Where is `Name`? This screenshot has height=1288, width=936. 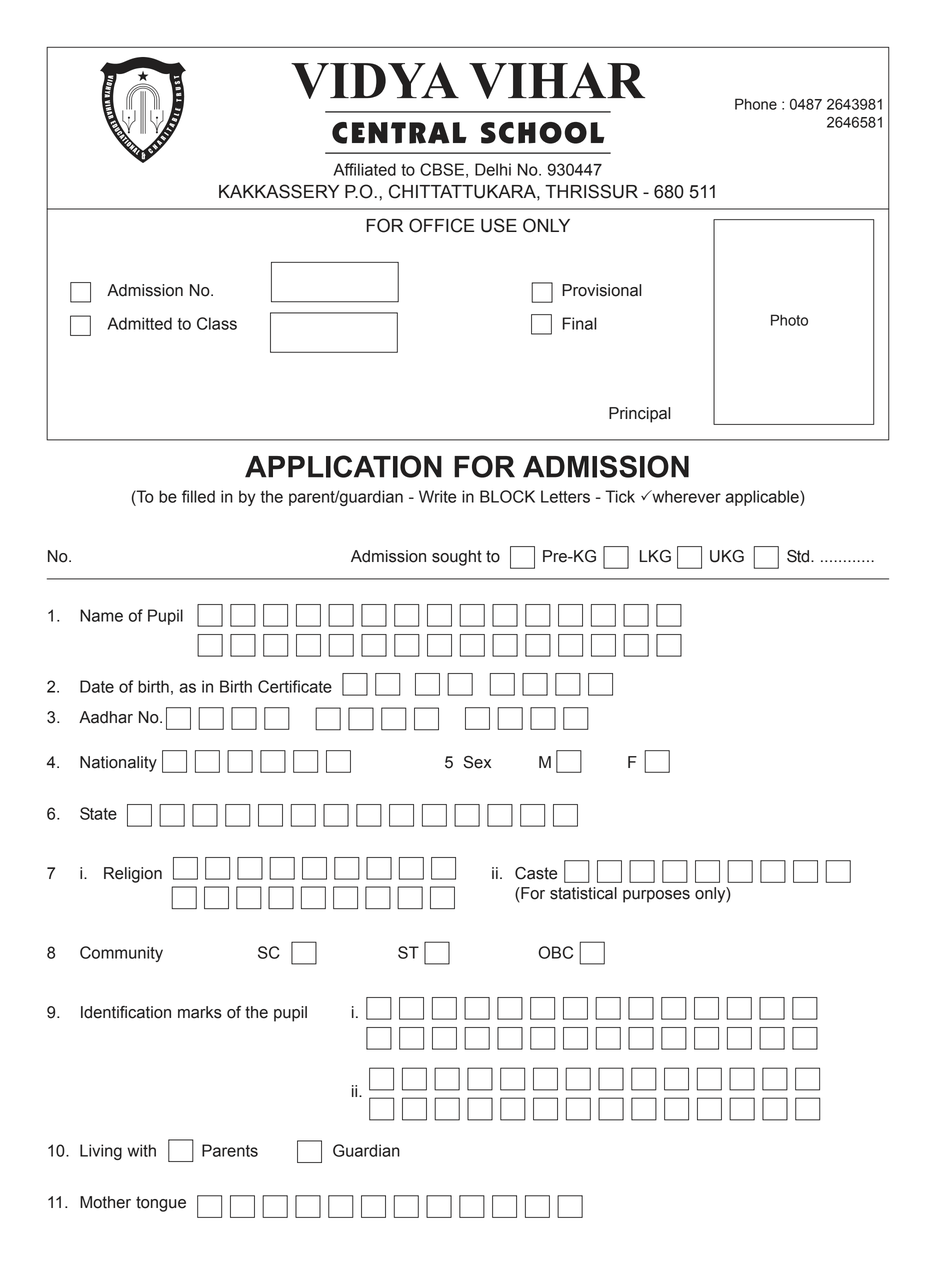
Name is located at coordinates (101, 615).
